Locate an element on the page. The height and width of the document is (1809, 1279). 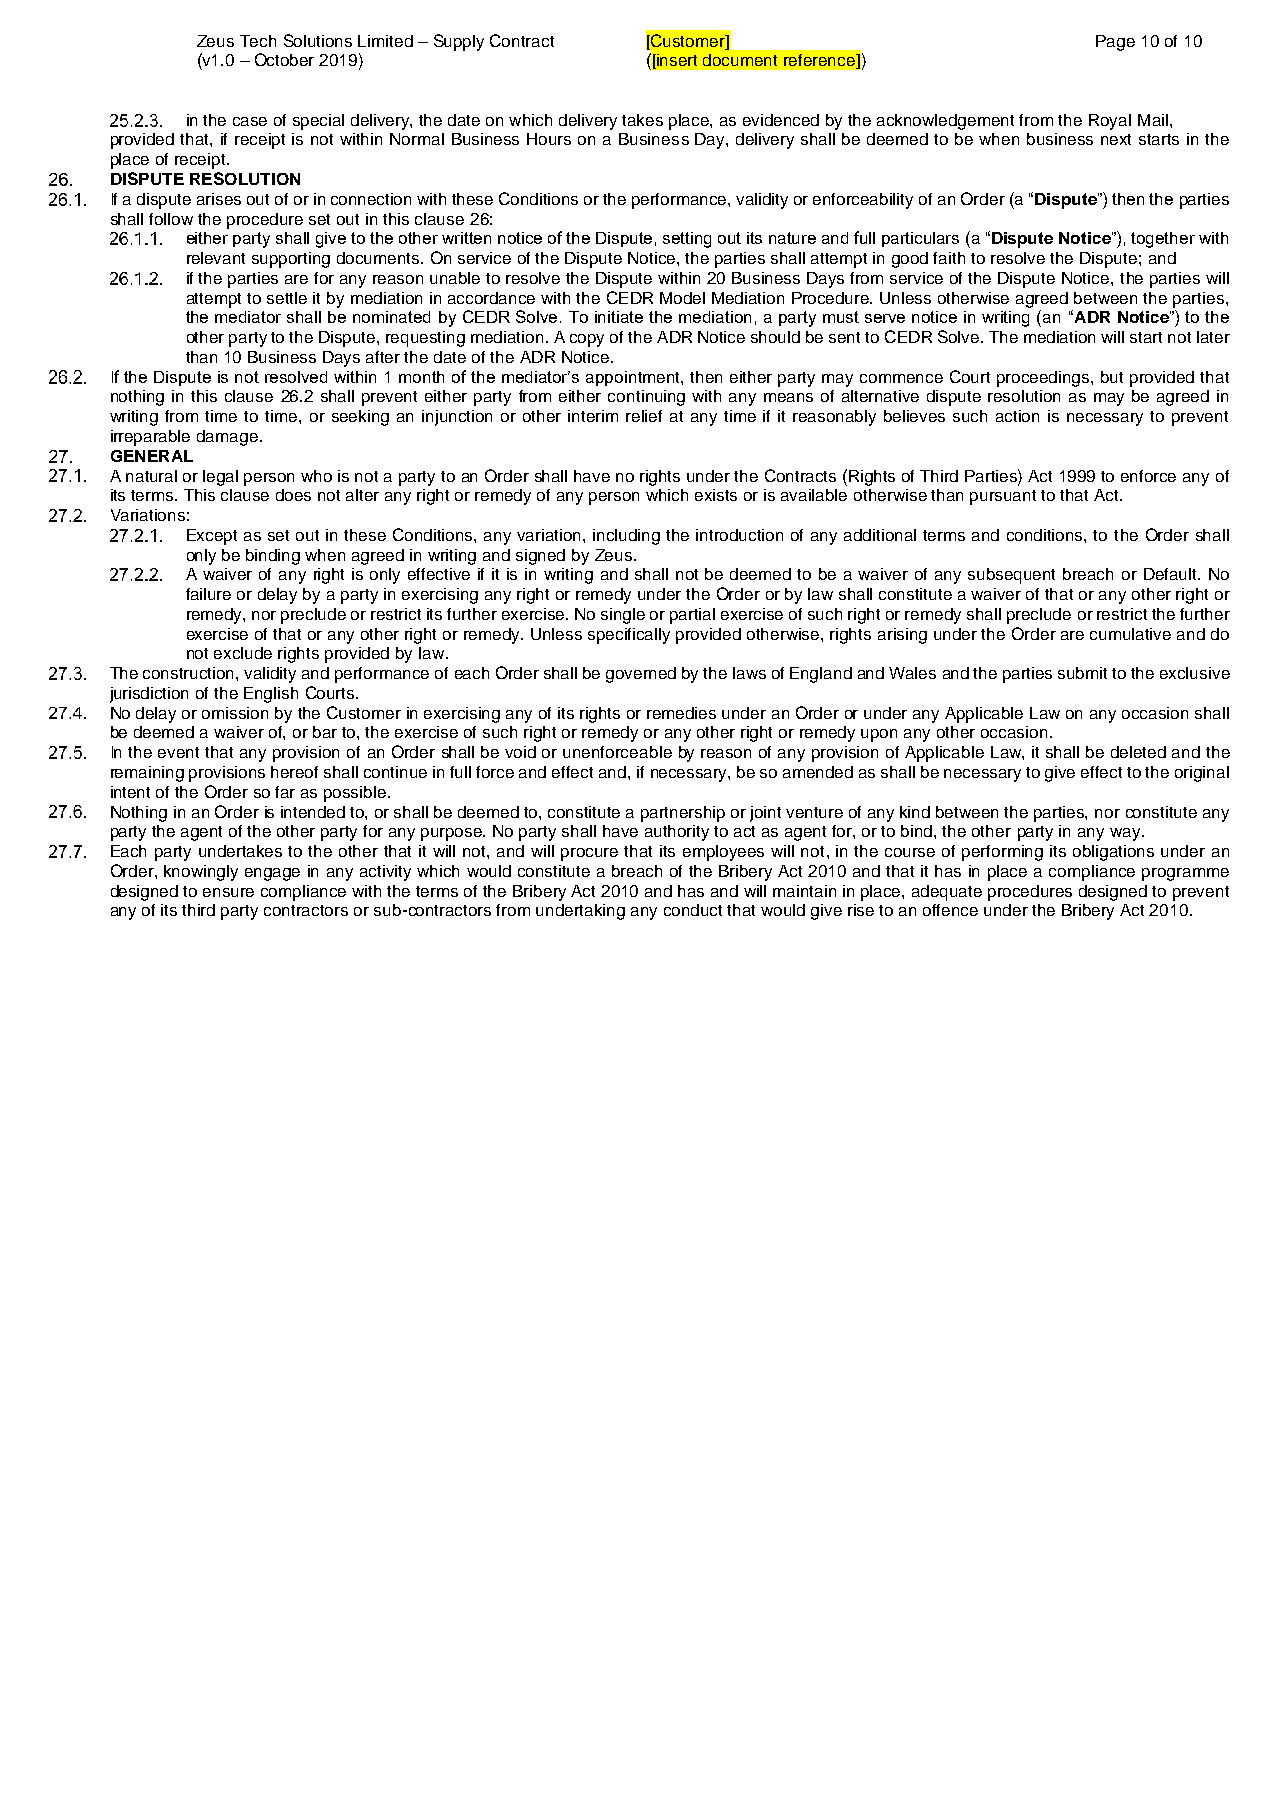
initiate is located at coordinates (619, 317).
